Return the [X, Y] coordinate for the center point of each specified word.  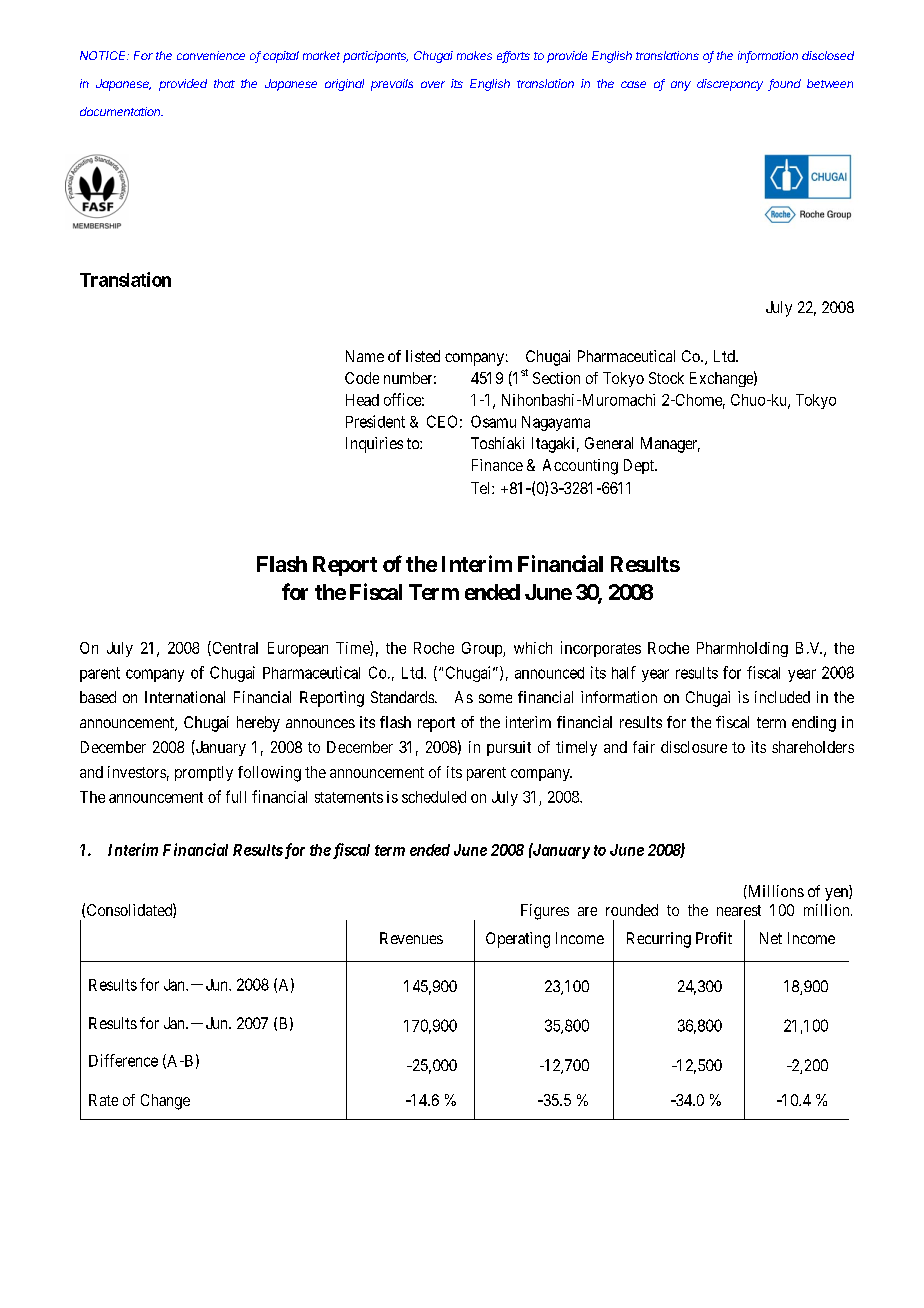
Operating [518, 940]
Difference [123, 1060]
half [624, 672]
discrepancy [730, 85]
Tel [482, 488]
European [298, 649]
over [433, 84]
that [224, 83]
